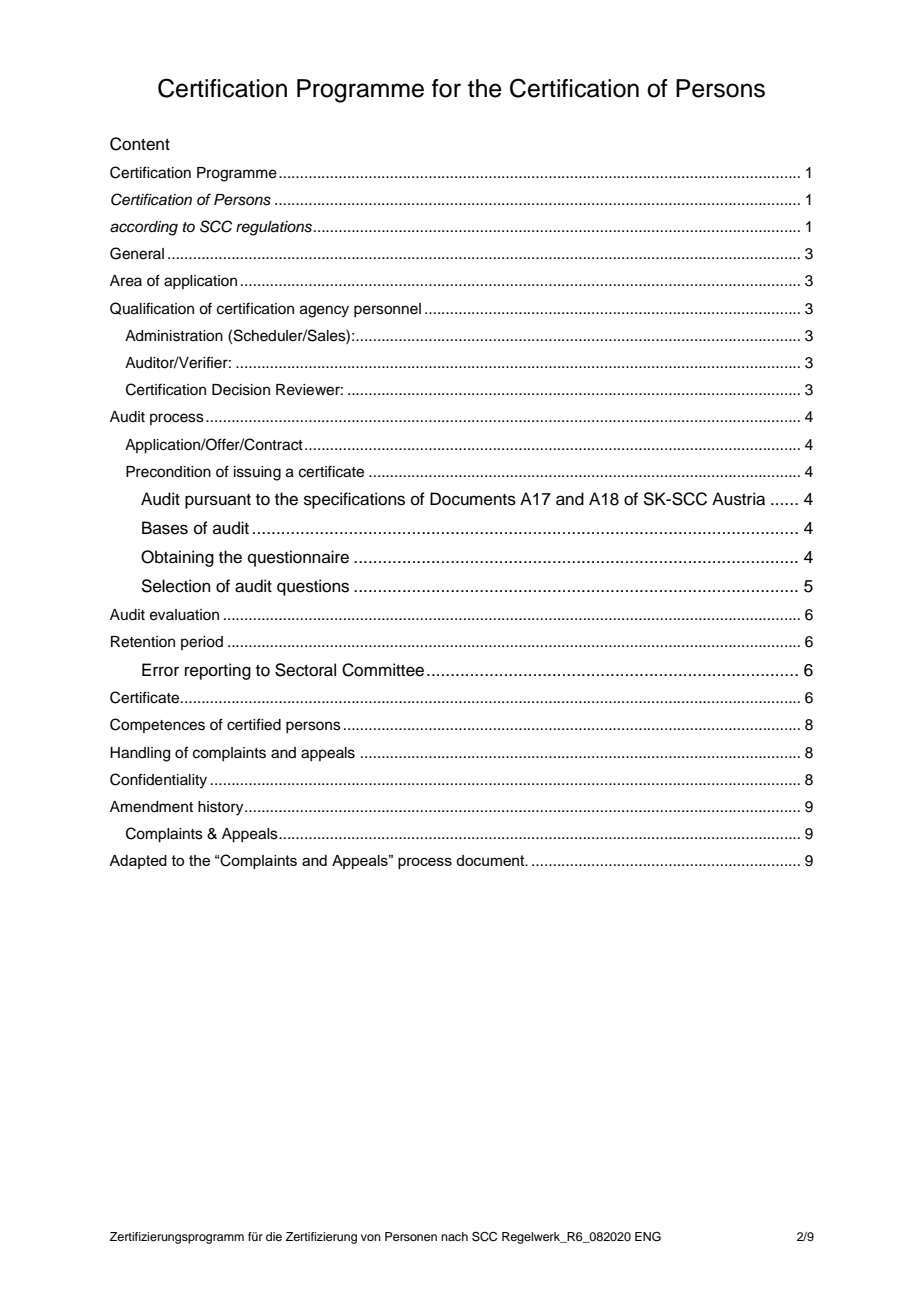 The image size is (924, 1308). Describe the element at coordinates (274, 1236) in the image. I see `die` at that location.
